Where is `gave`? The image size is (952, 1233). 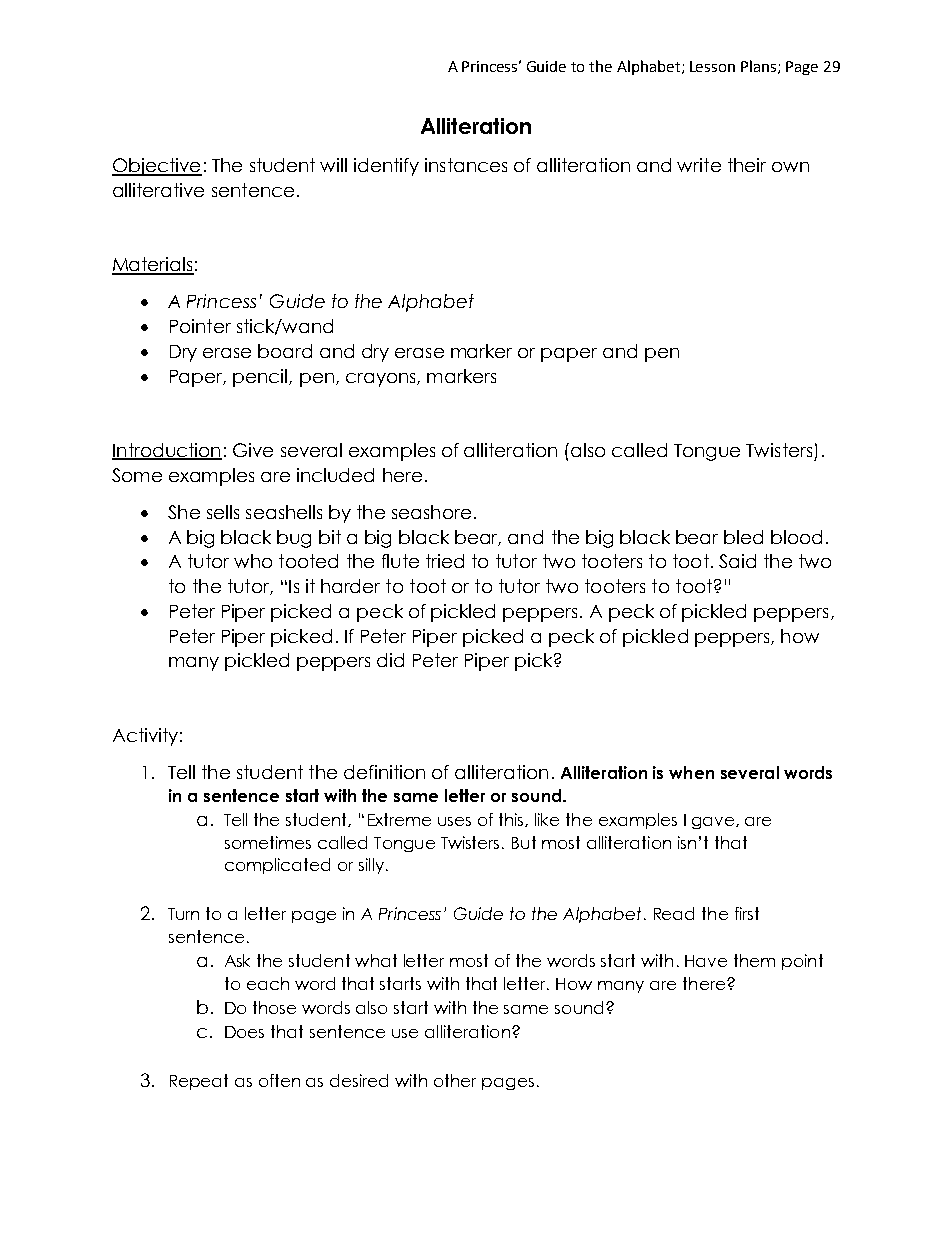
gave is located at coordinates (714, 823).
